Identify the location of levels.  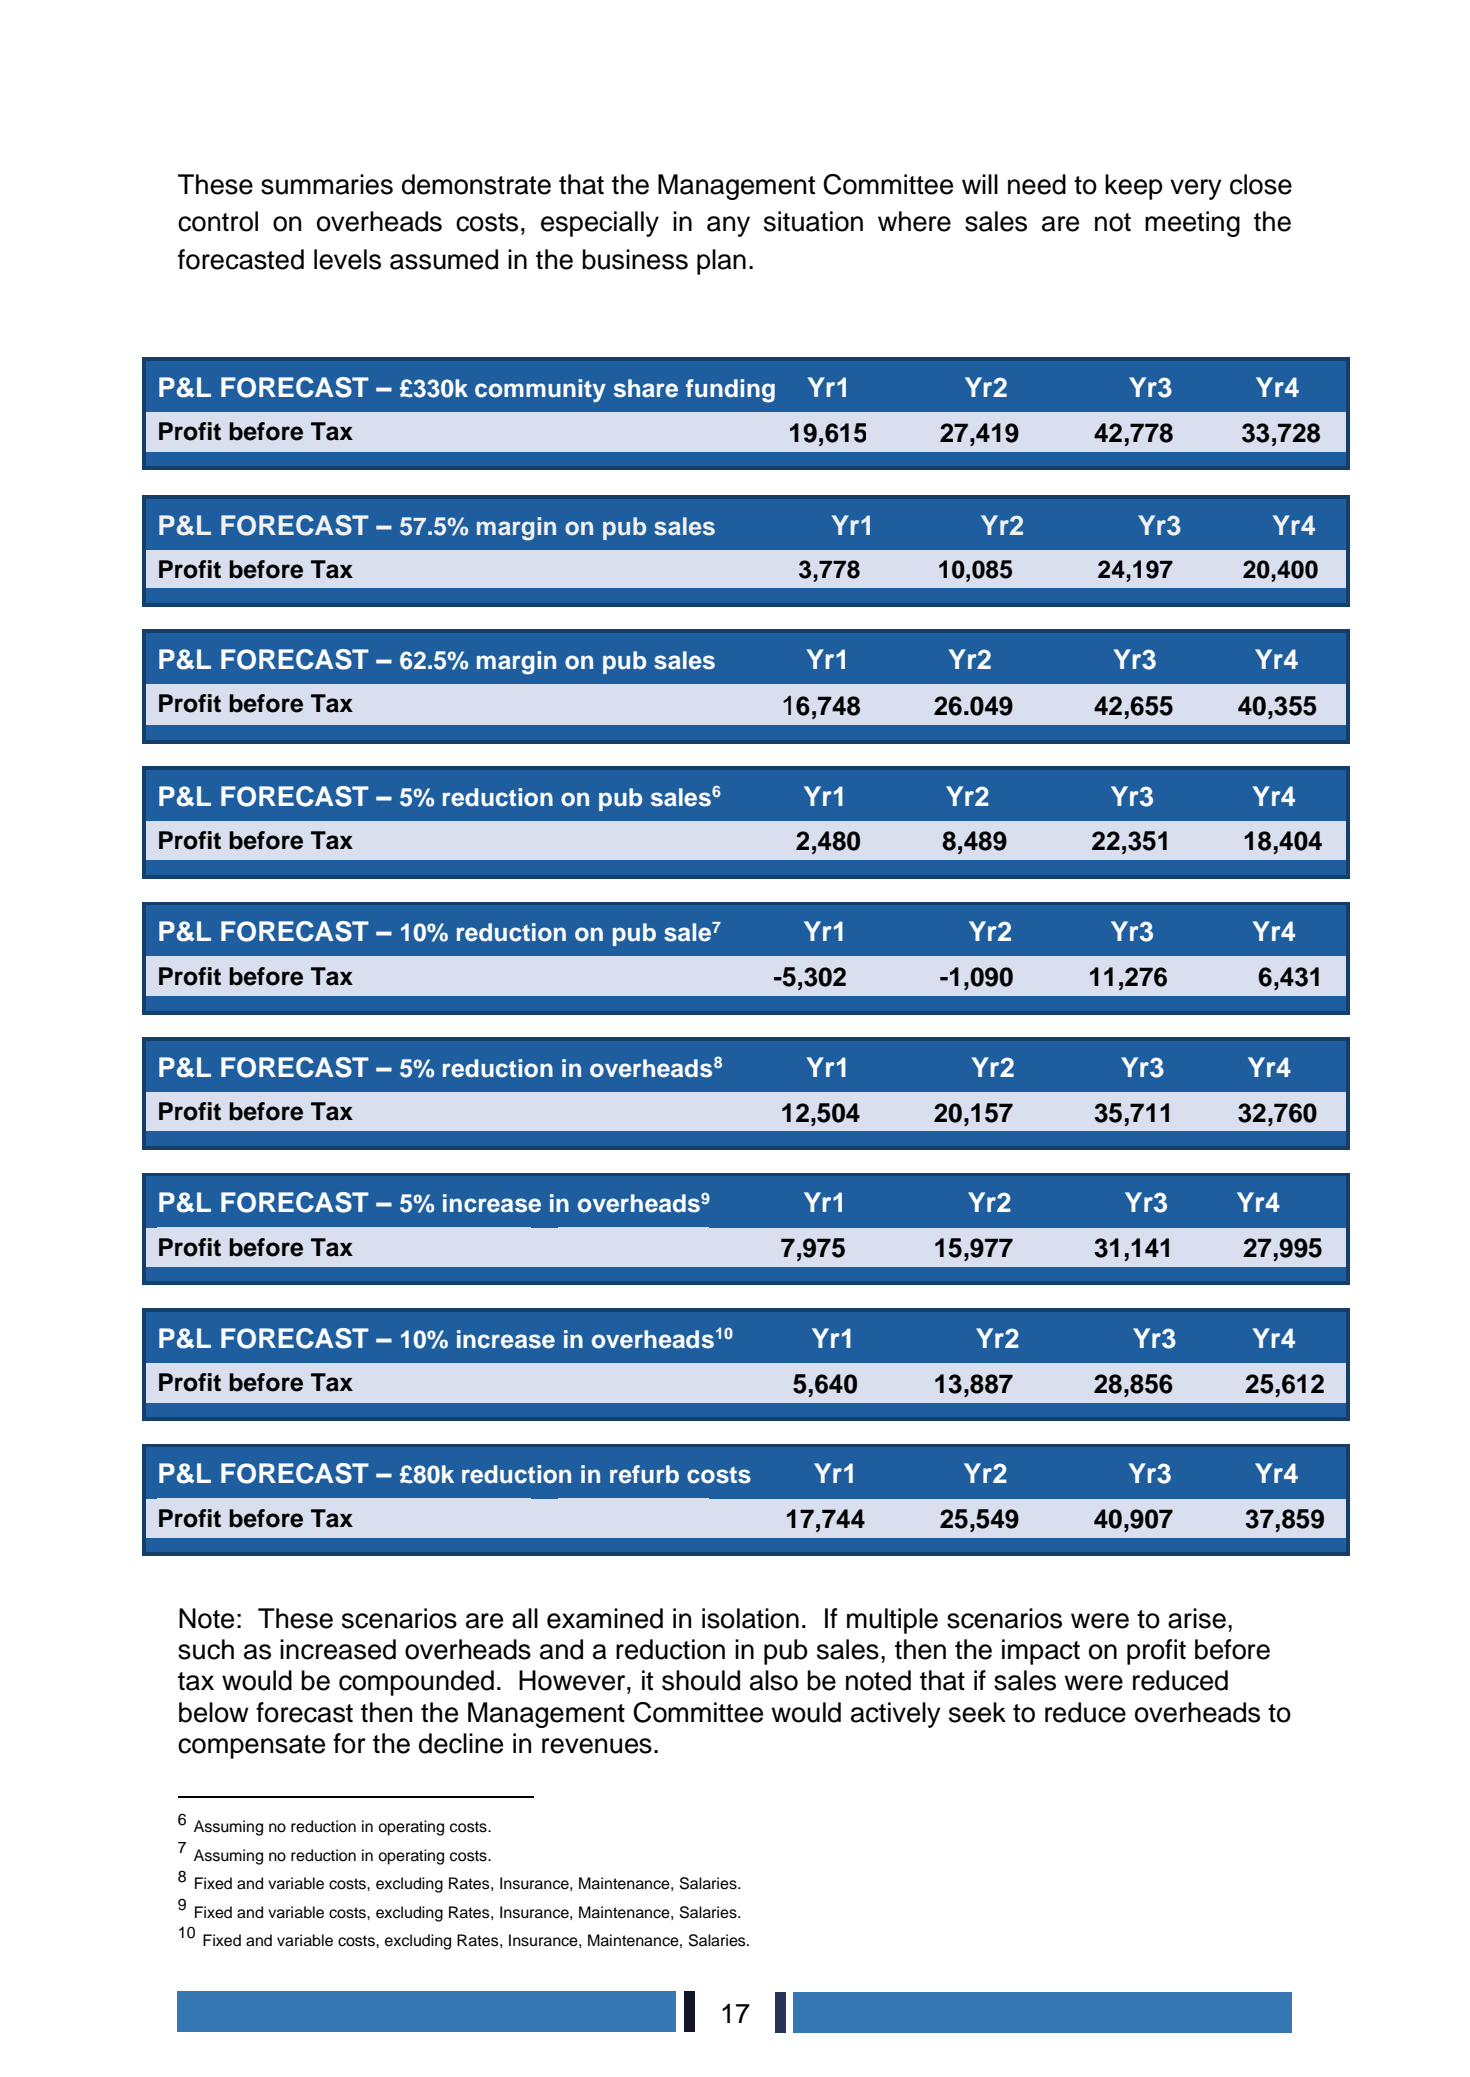
(347, 259).
